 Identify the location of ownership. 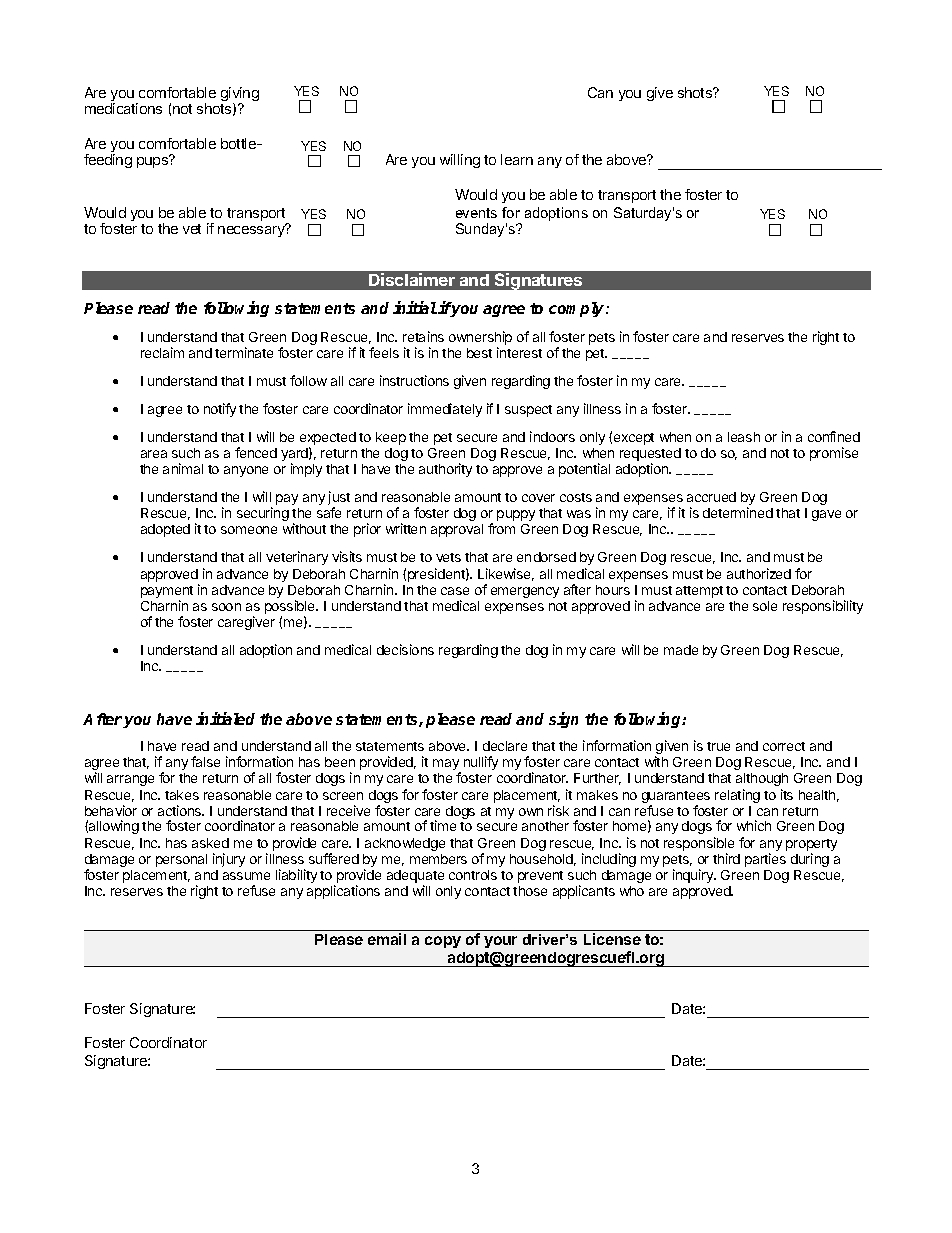
(480, 339).
